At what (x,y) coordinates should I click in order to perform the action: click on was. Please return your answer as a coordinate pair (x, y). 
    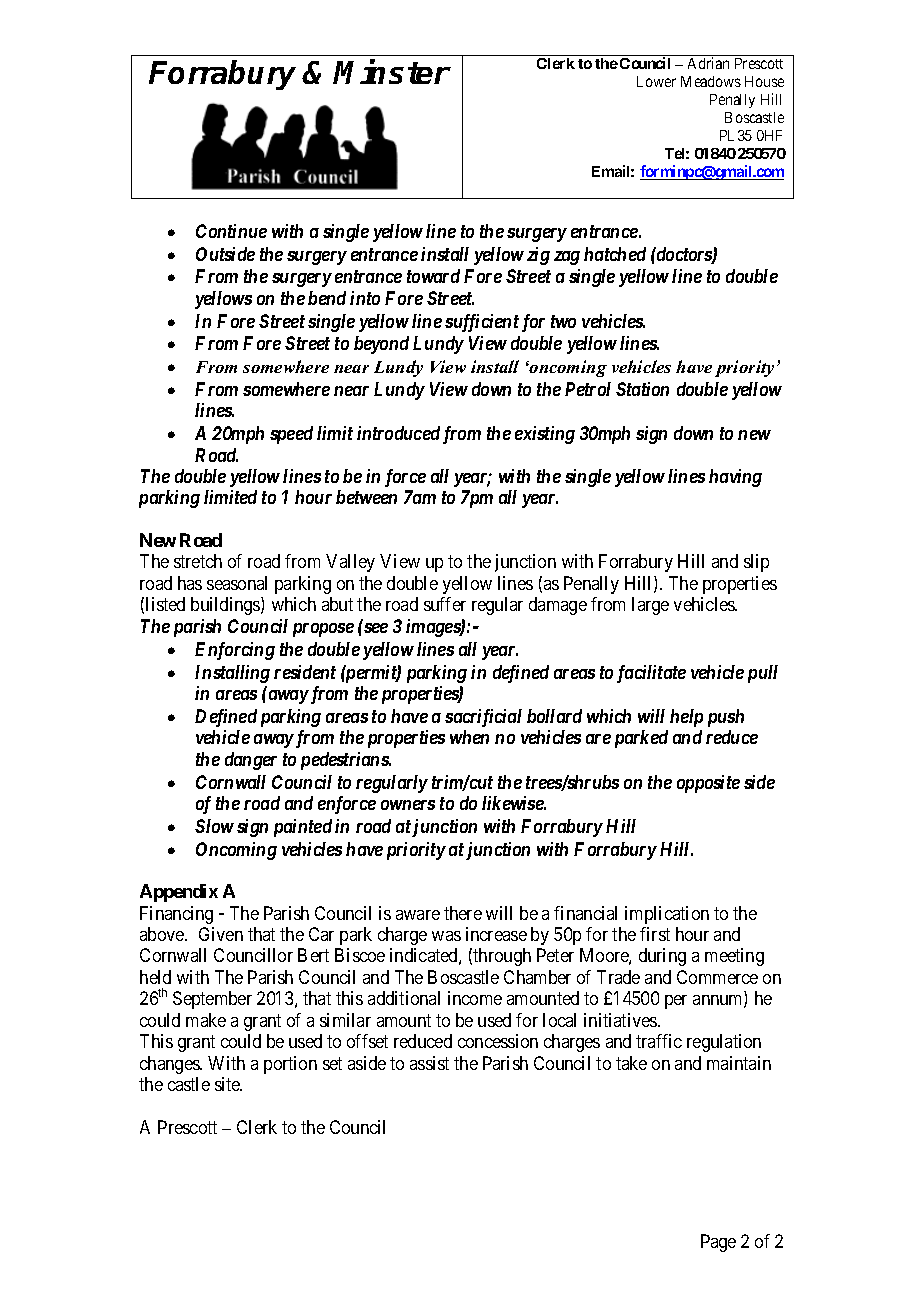
    Looking at the image, I should click on (446, 936).
